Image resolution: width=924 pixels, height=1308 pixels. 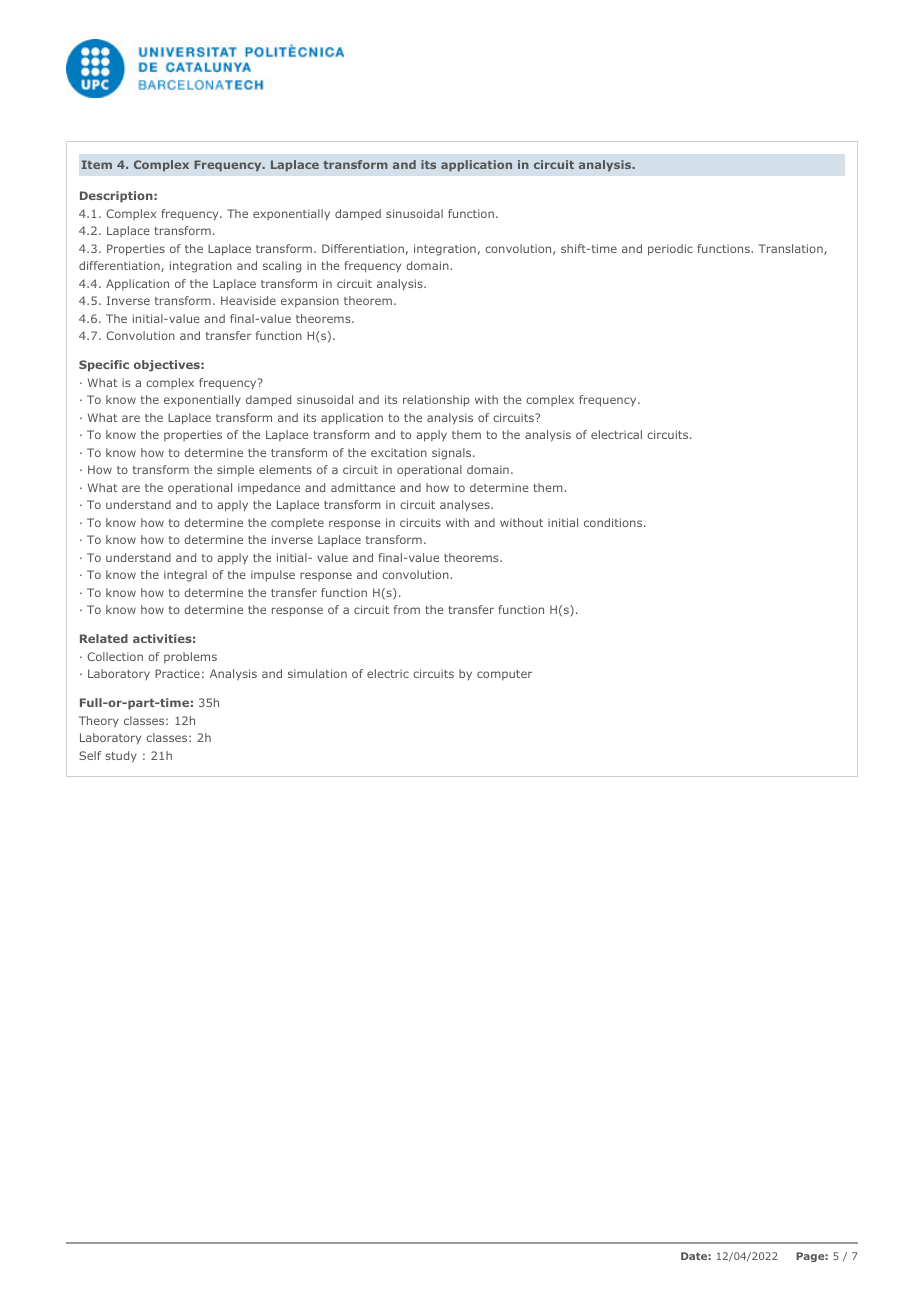 I want to click on integral, so click(x=185, y=576).
